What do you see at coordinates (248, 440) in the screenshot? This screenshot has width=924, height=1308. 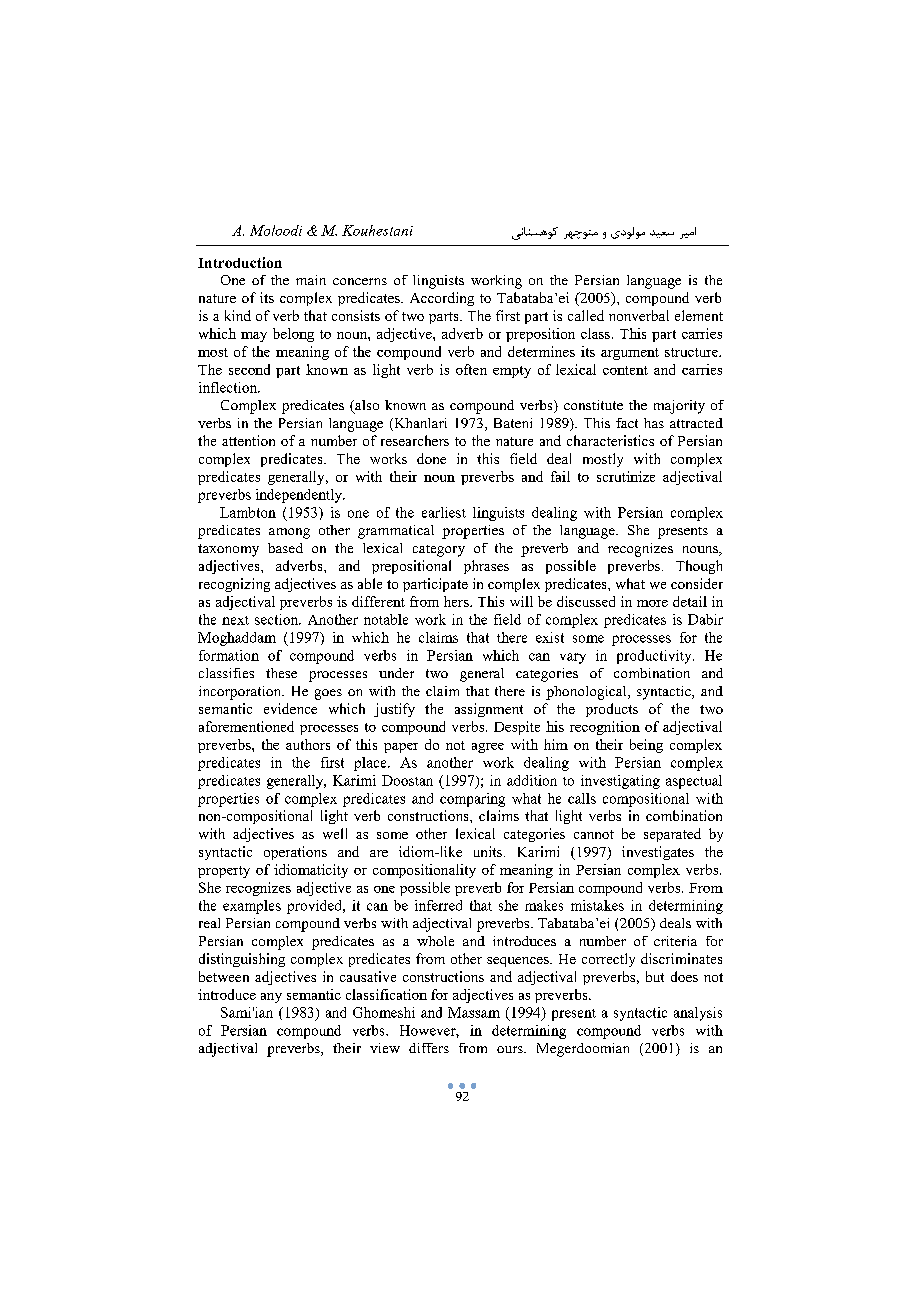 I see `attention` at bounding box center [248, 440].
